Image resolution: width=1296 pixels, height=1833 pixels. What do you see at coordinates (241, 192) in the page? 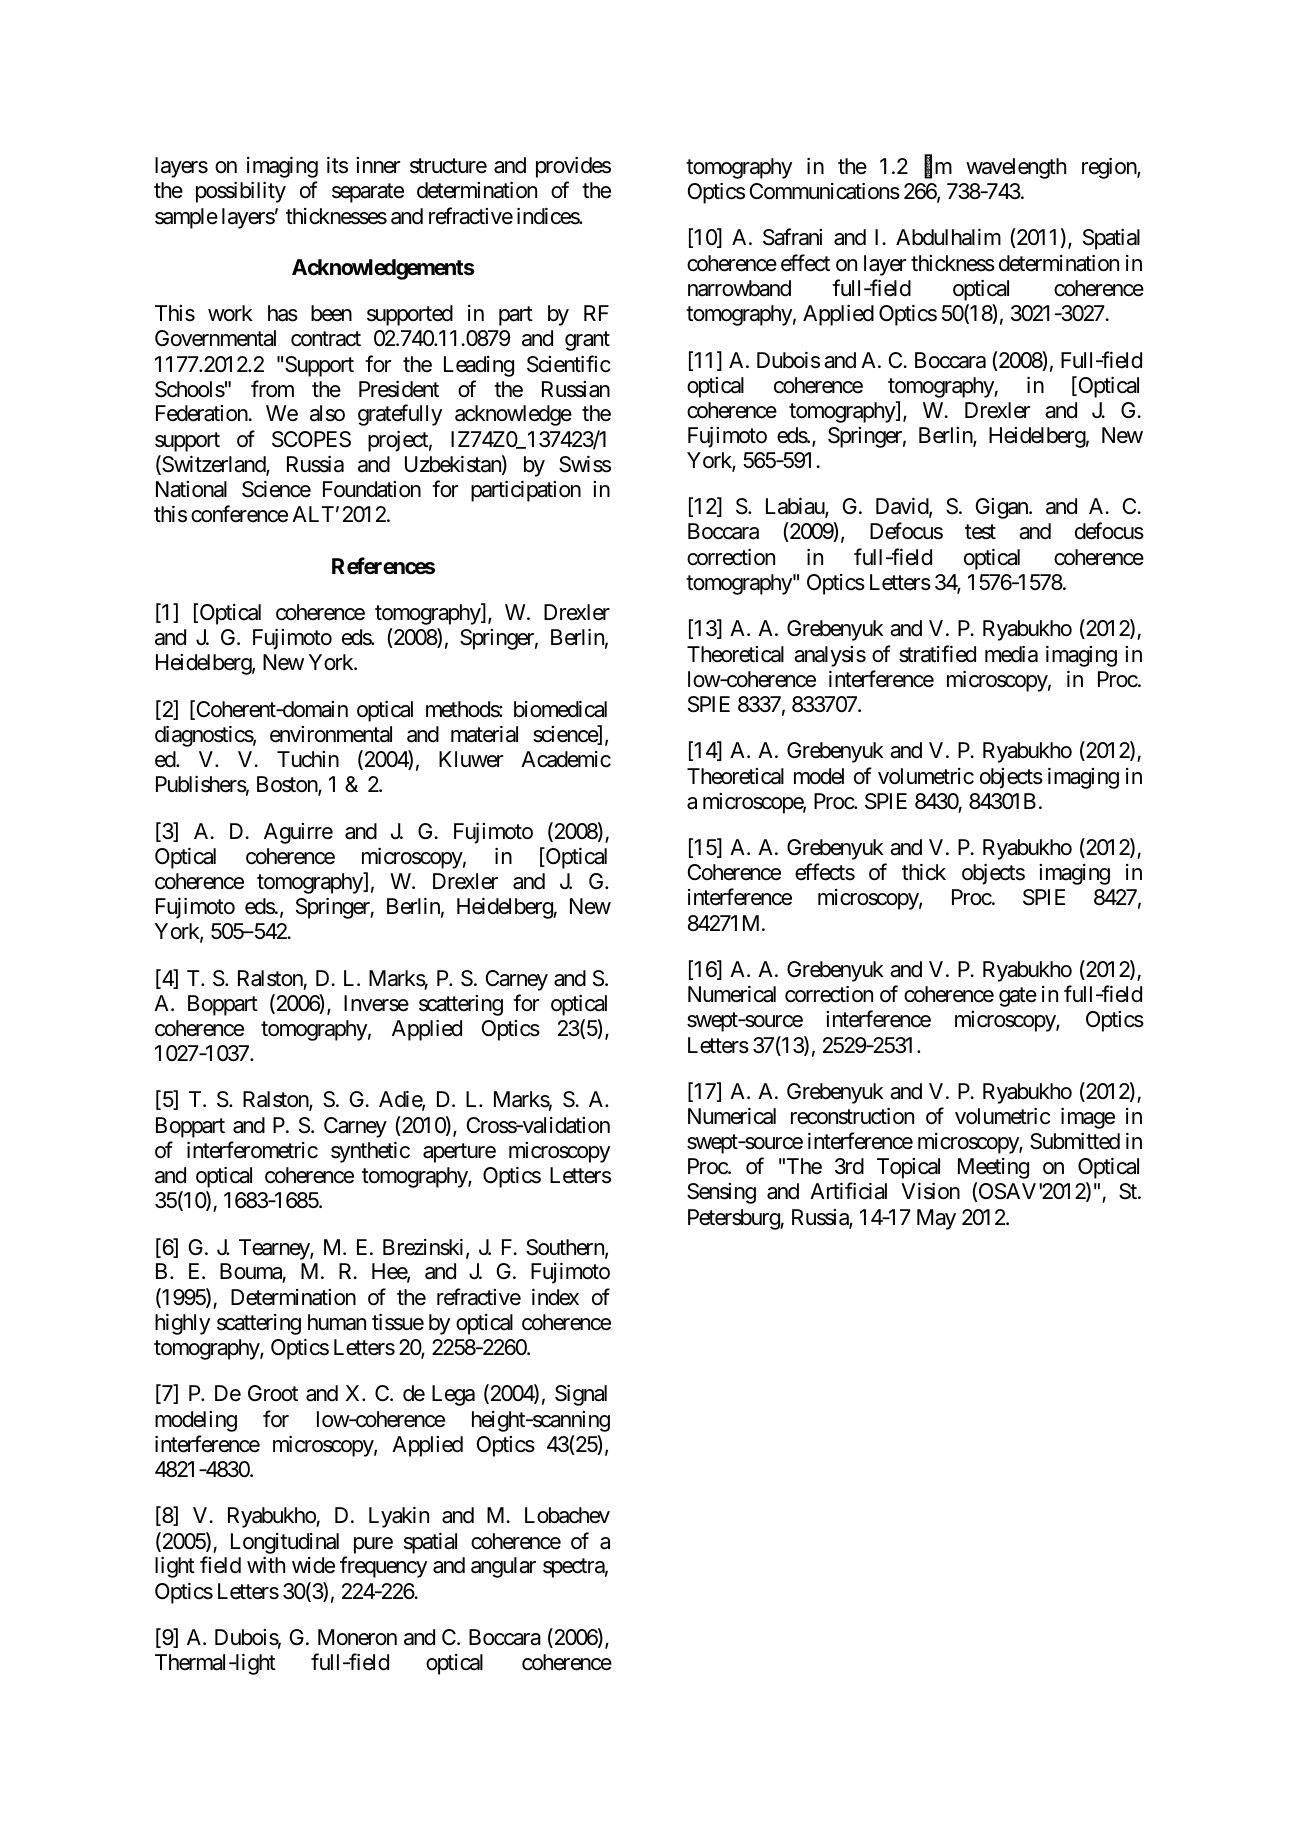
I see `possibility` at bounding box center [241, 192].
